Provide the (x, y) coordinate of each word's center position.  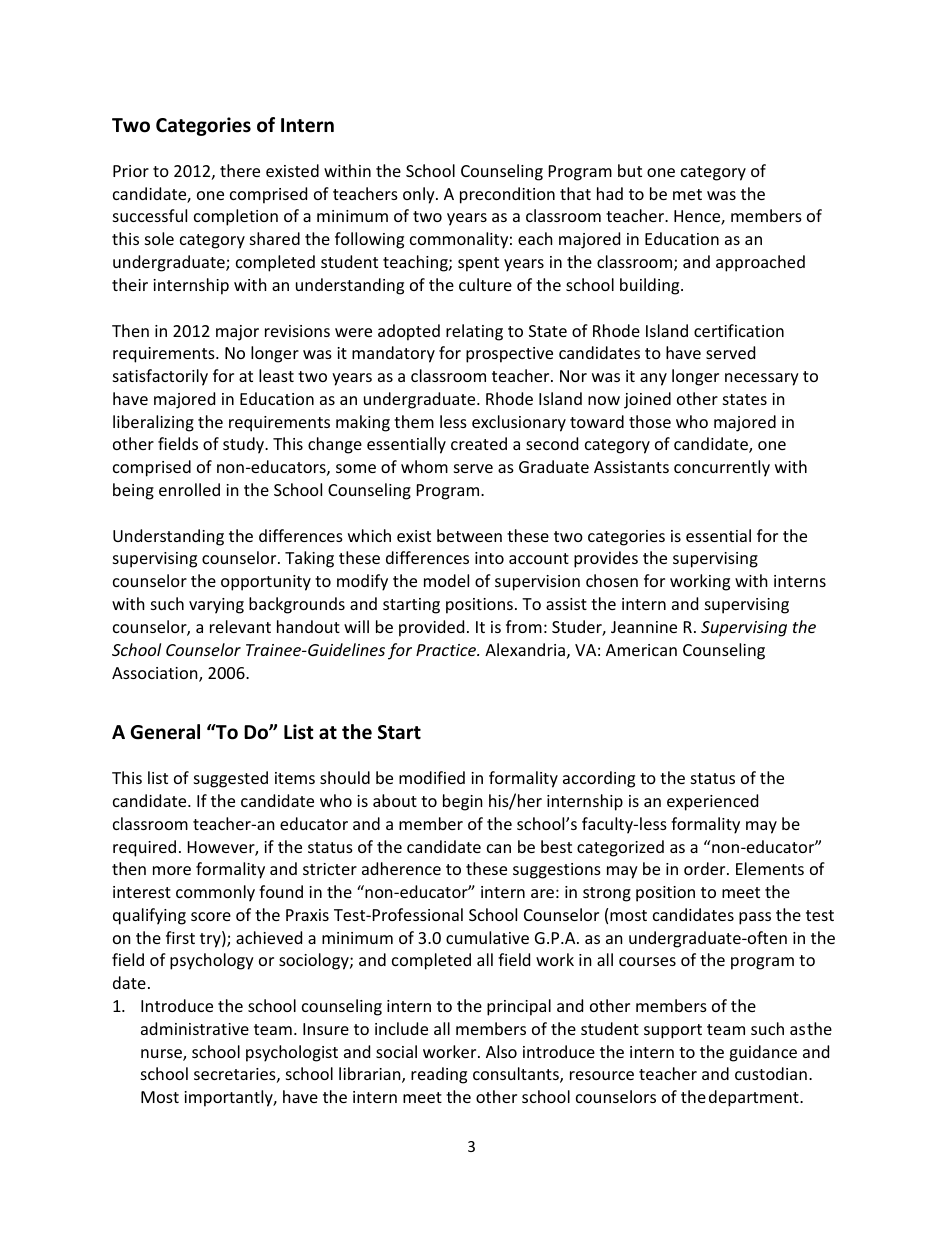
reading (439, 1075)
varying (216, 606)
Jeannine (644, 627)
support (673, 1031)
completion (236, 217)
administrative (195, 1028)
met (687, 194)
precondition (507, 195)
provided (431, 628)
